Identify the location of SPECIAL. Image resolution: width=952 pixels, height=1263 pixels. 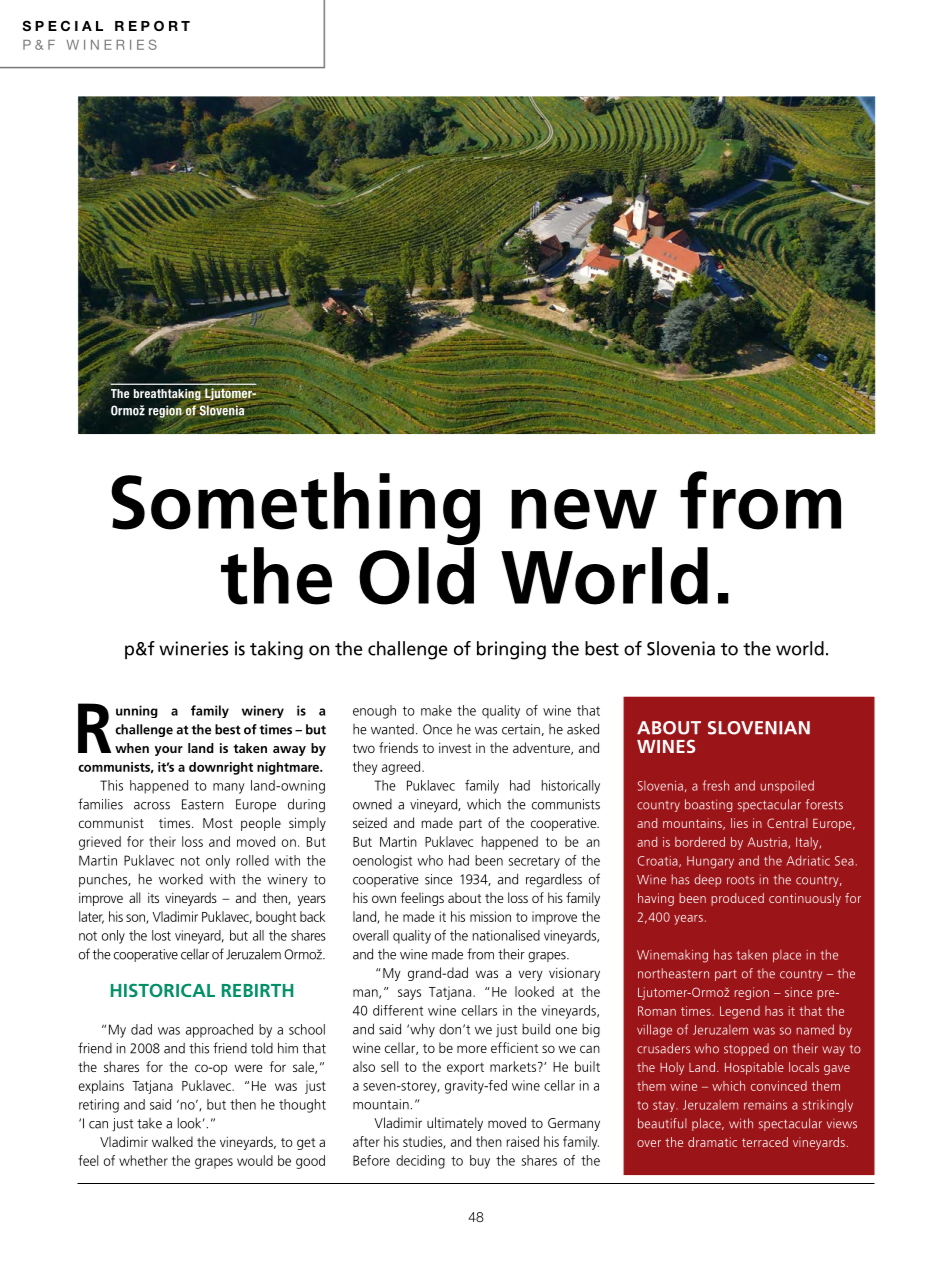
(62, 25).
